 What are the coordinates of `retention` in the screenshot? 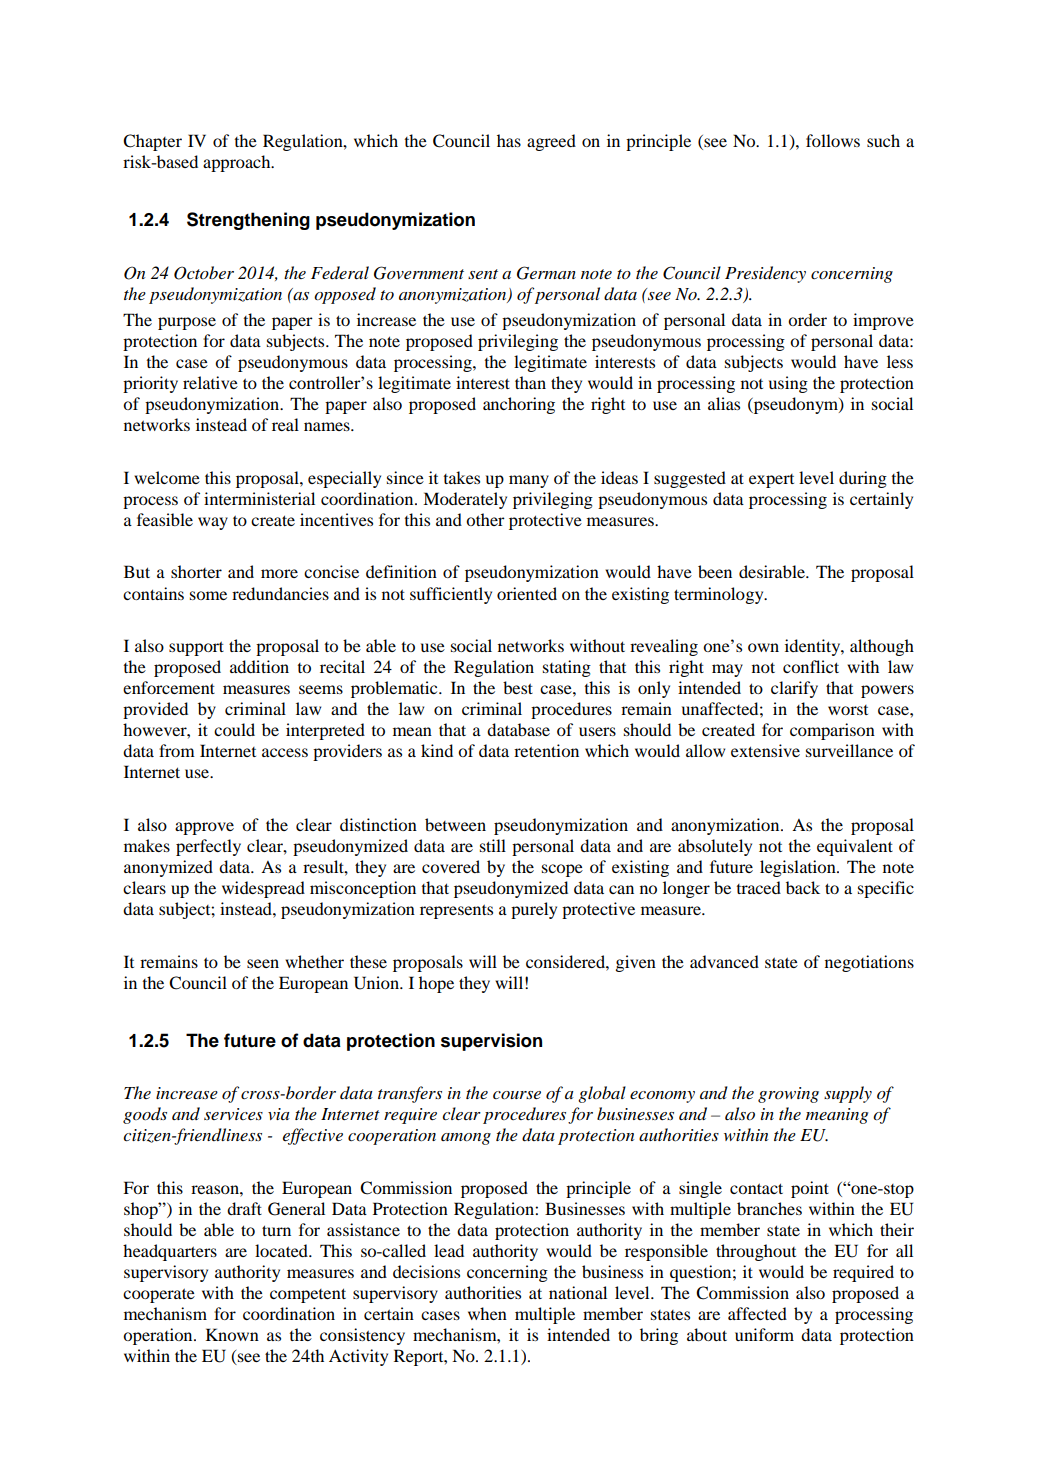 It's located at (546, 750).
